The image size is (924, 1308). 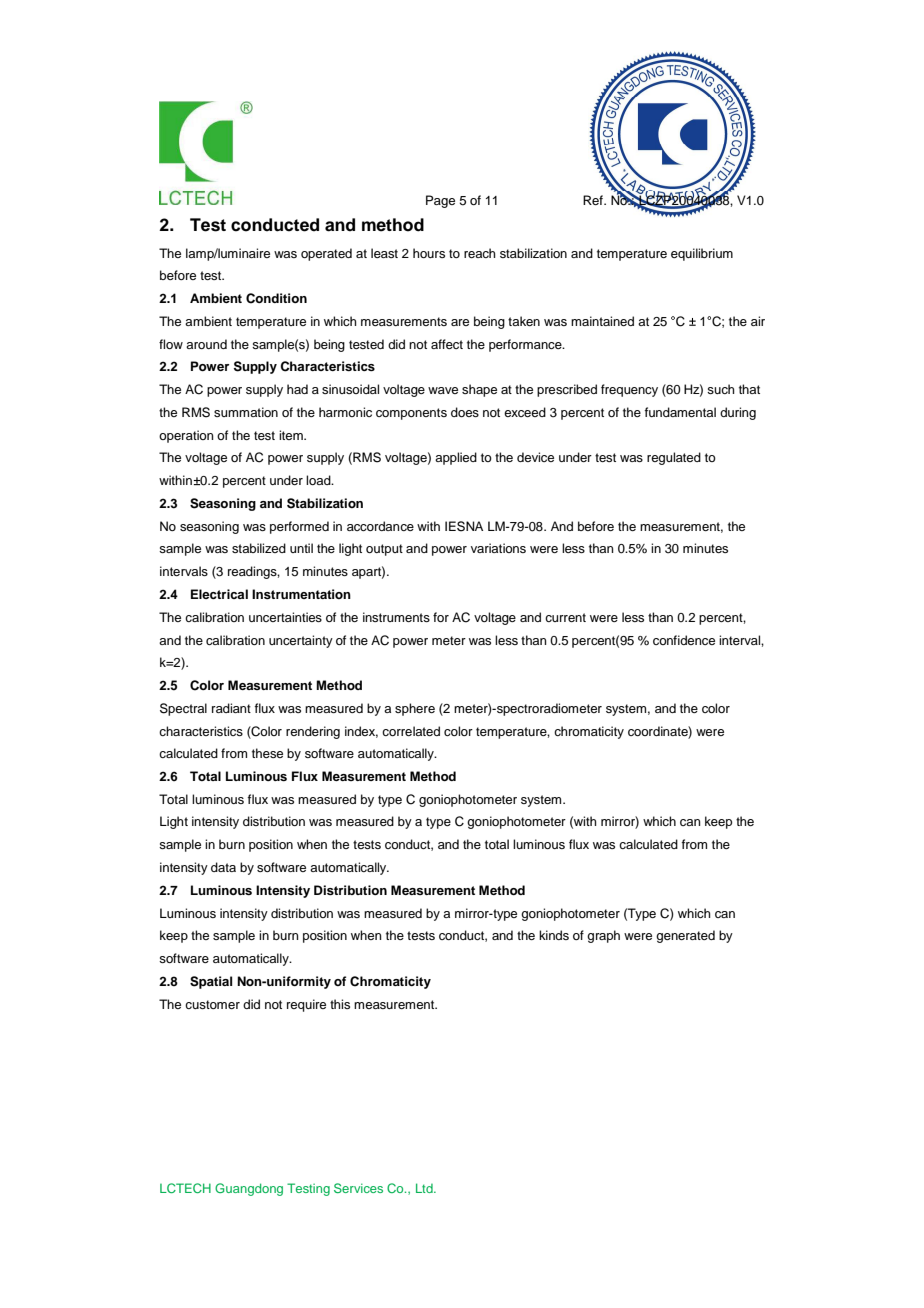 I want to click on Condition, so click(x=276, y=298).
